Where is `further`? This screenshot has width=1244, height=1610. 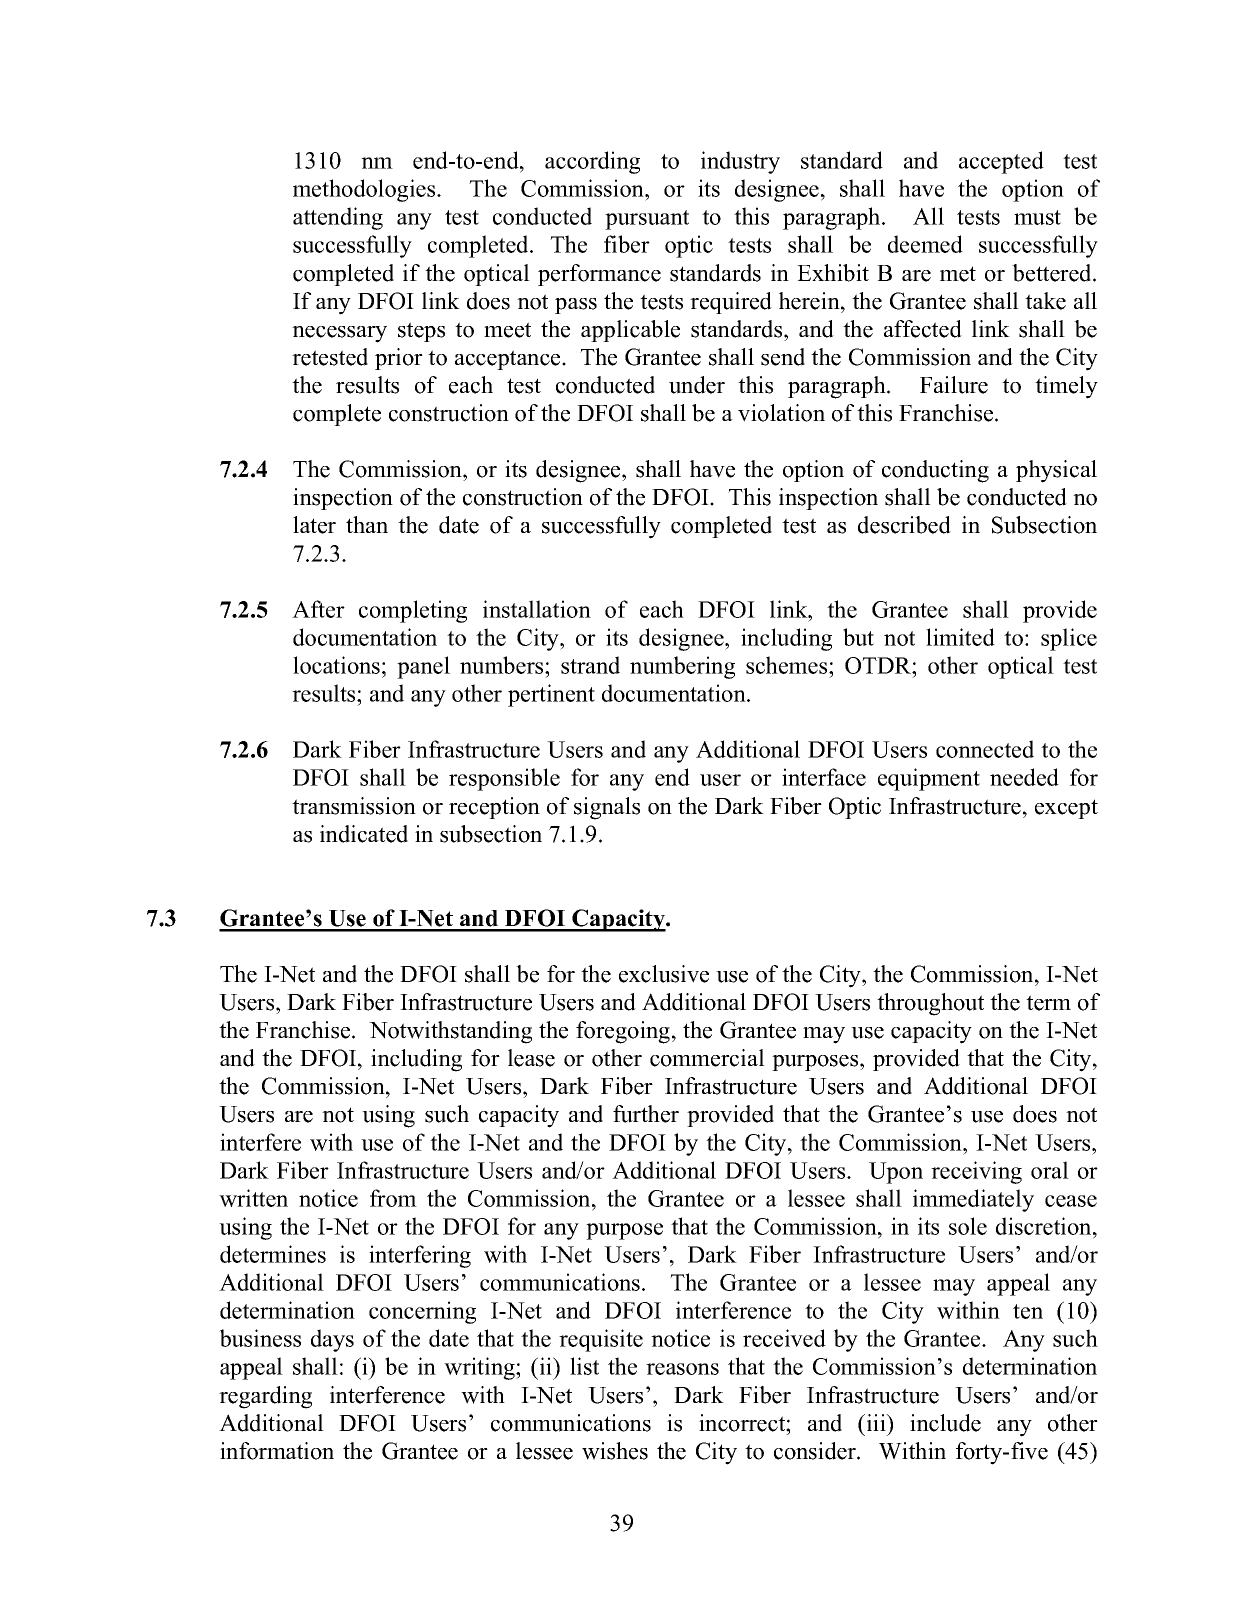 further is located at coordinates (646, 1114).
